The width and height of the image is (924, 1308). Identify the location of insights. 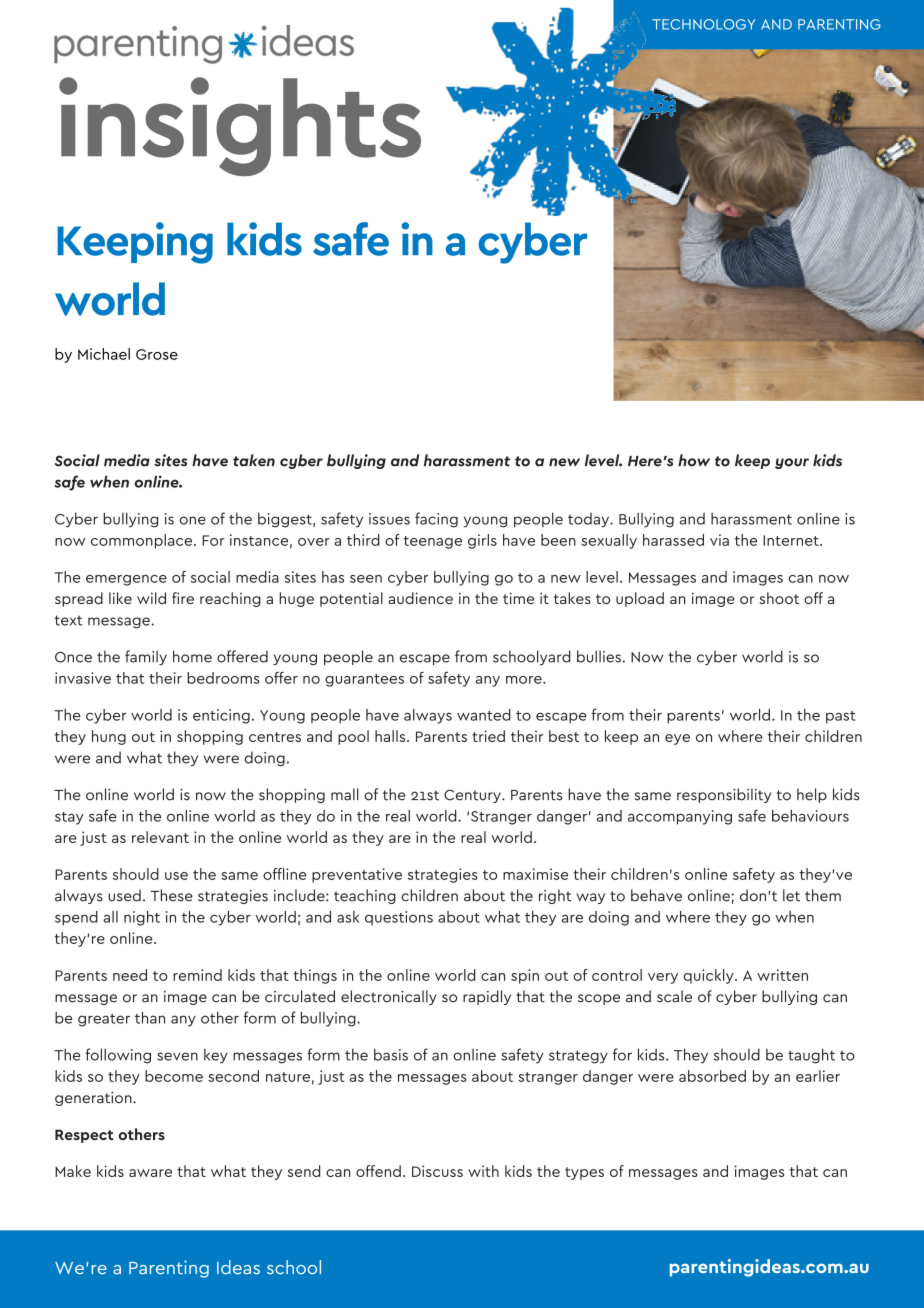
(240, 126).
